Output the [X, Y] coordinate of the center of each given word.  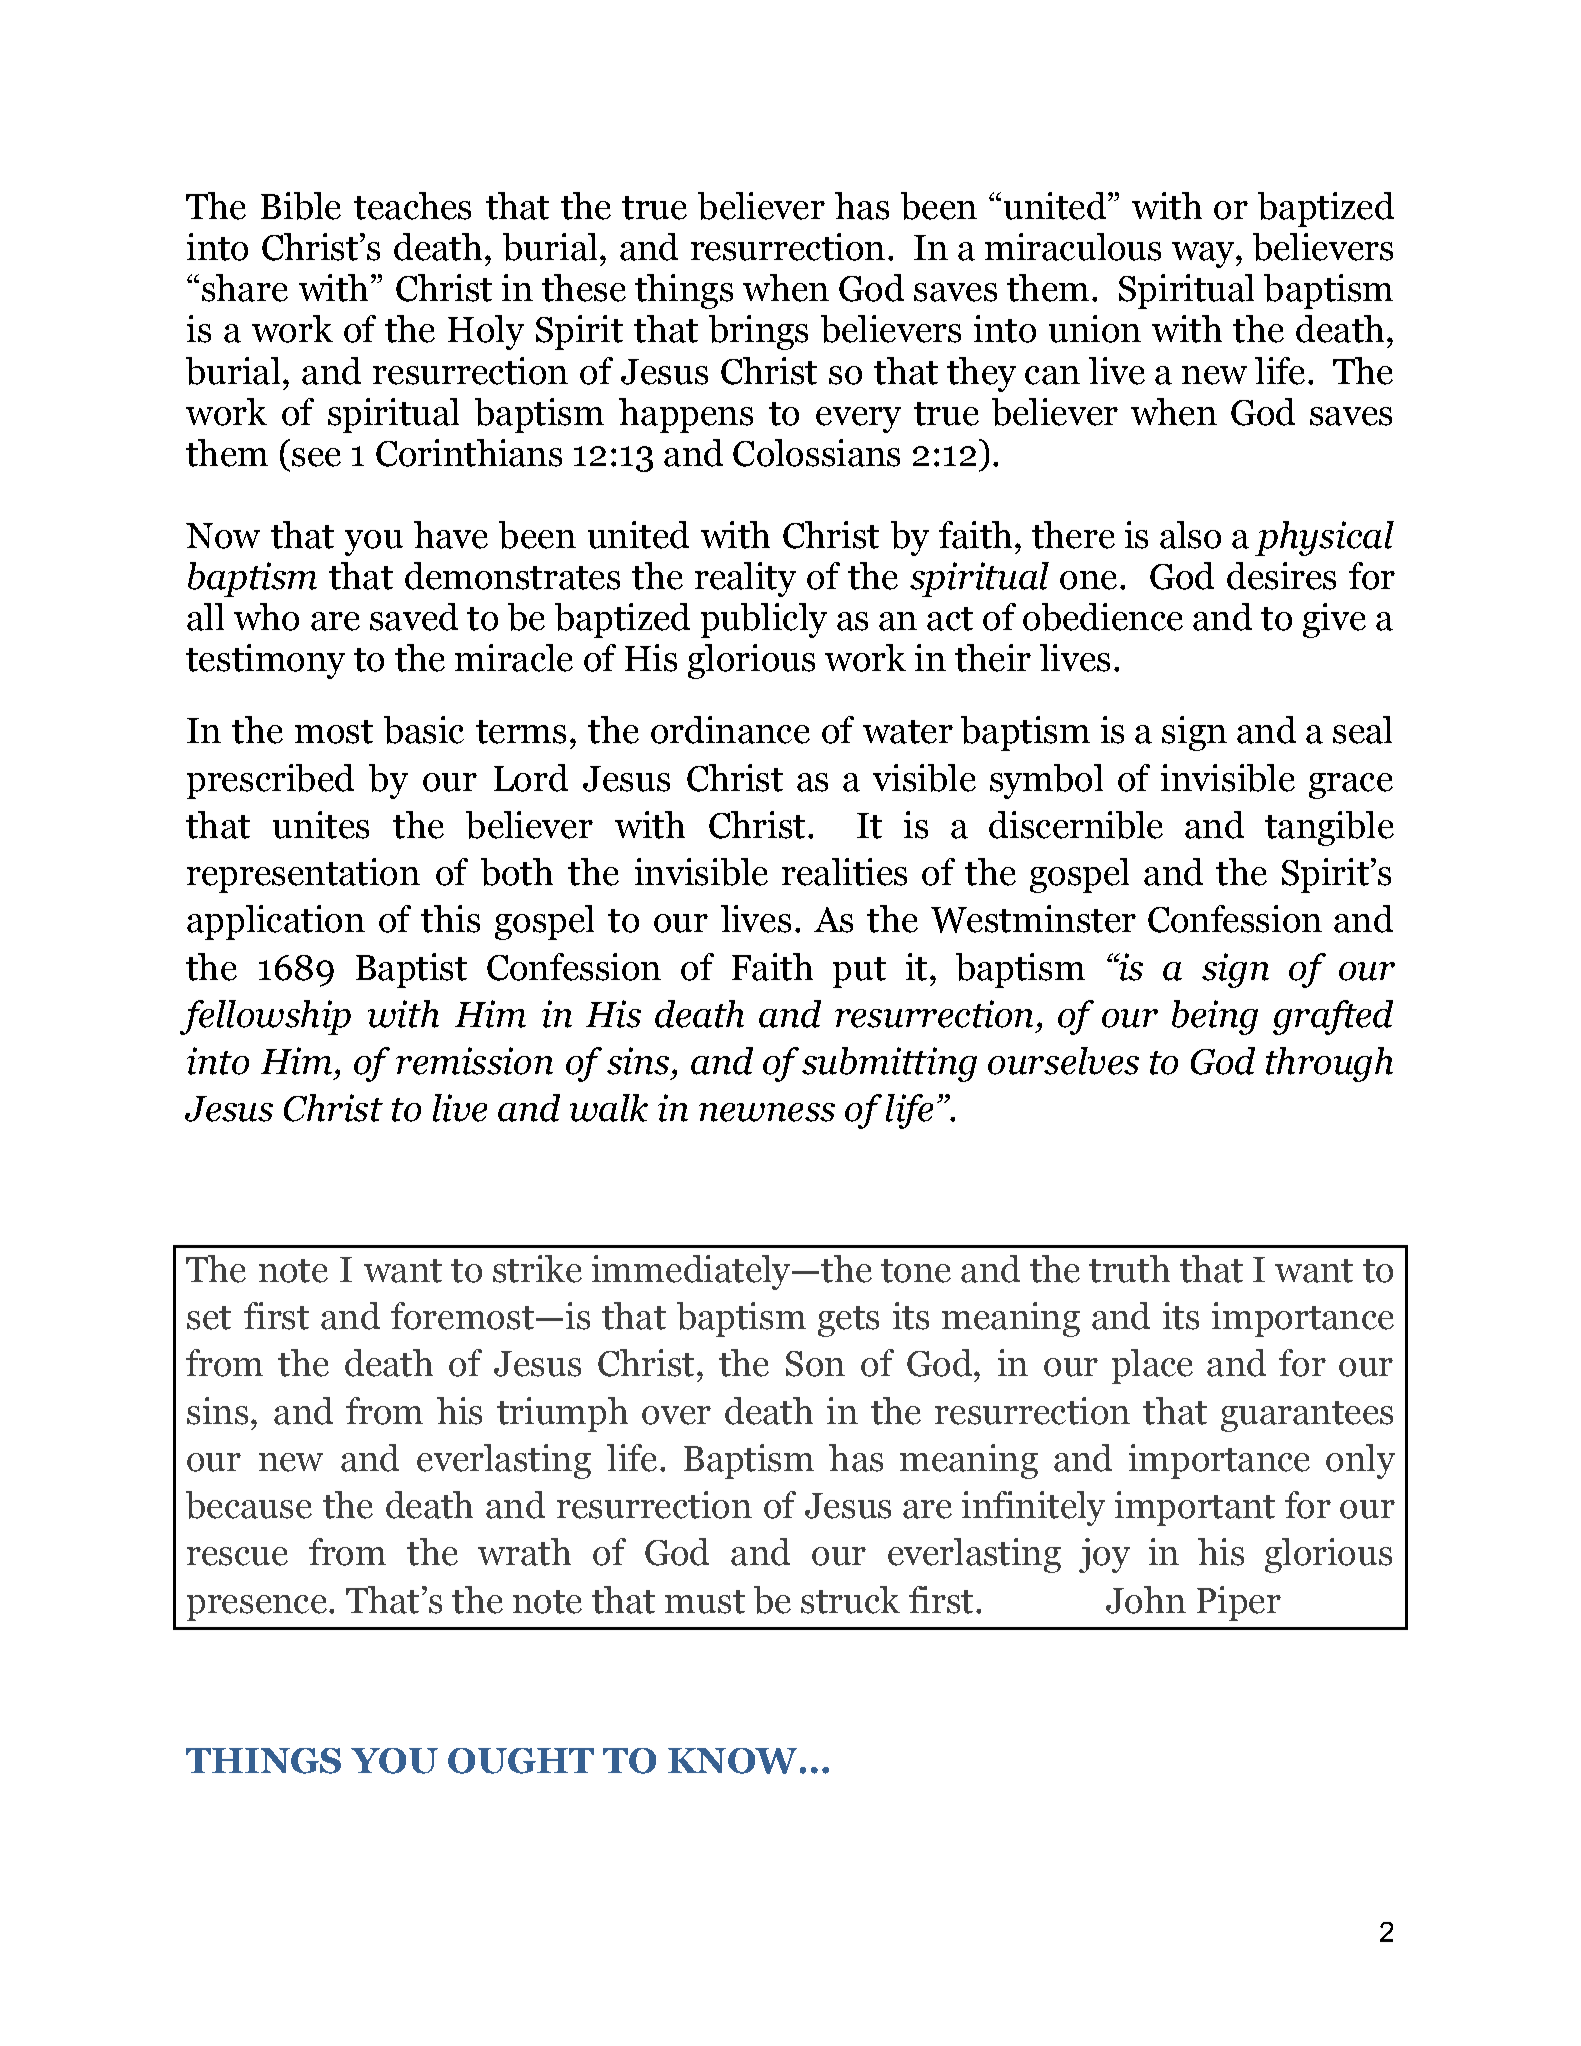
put [859, 972]
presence [257, 1608]
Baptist [411, 970]
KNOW [732, 1761]
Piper [1239, 1603]
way [1204, 255]
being [1215, 1017]
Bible [301, 206]
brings [758, 332]
